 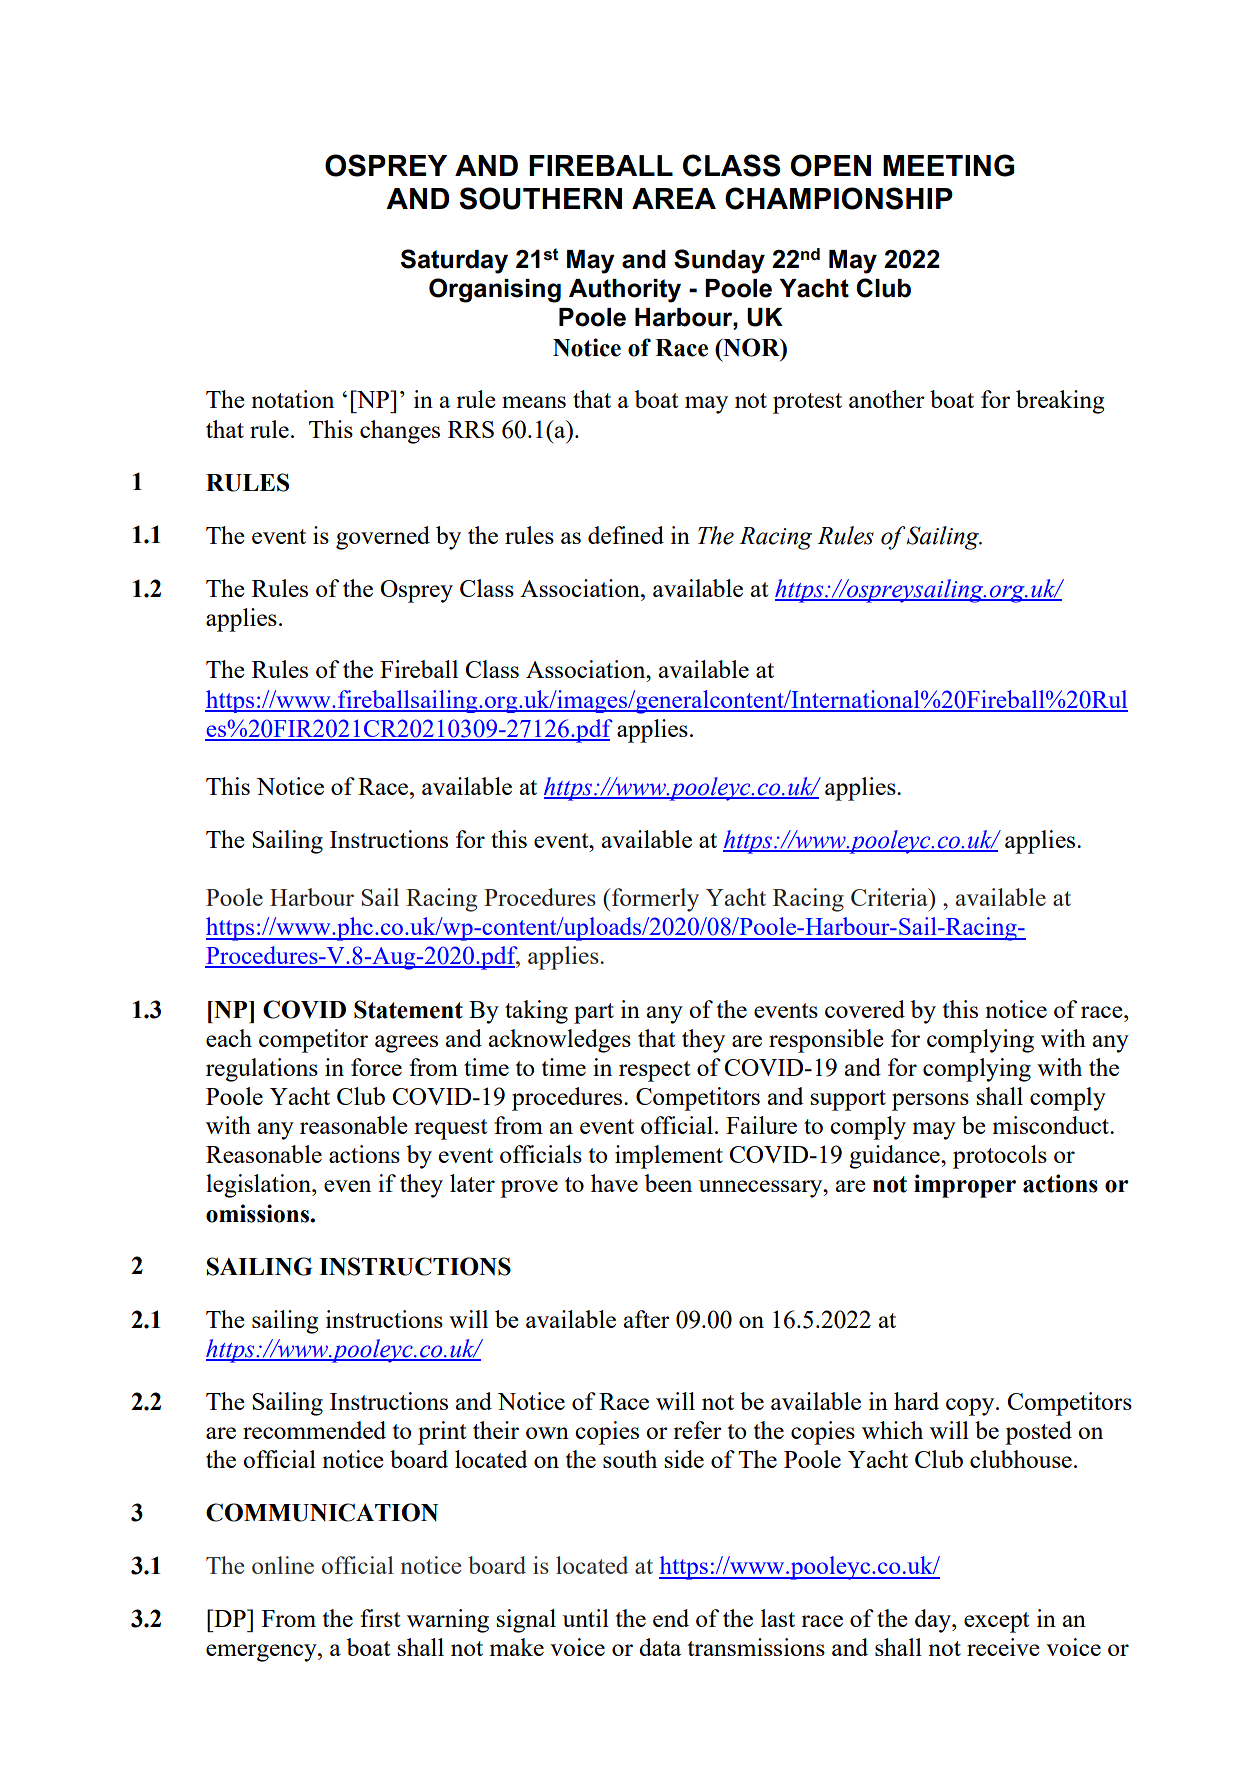 I want to click on defined, so click(x=626, y=535).
